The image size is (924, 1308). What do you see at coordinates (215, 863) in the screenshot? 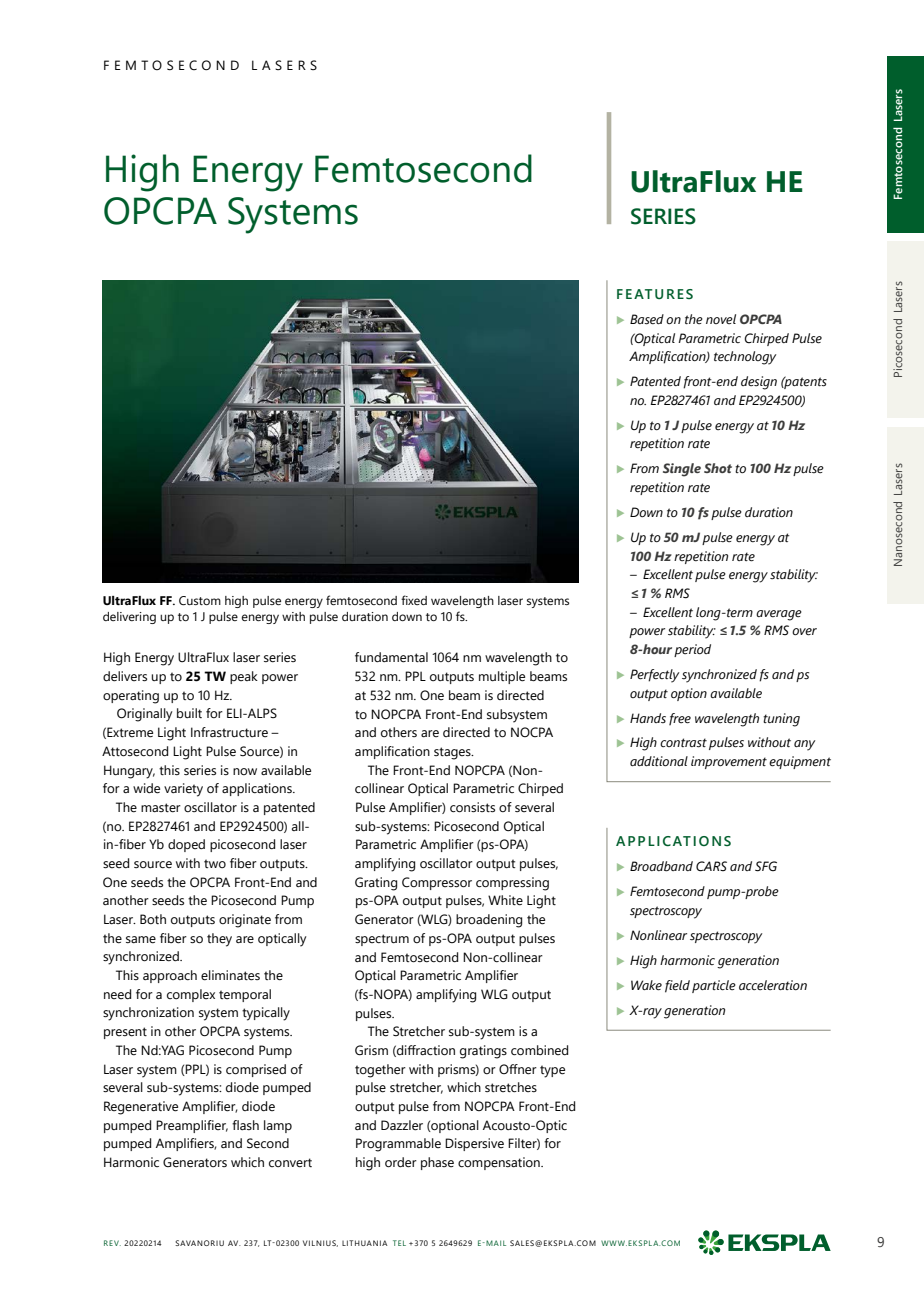
I see `two` at bounding box center [215, 863].
